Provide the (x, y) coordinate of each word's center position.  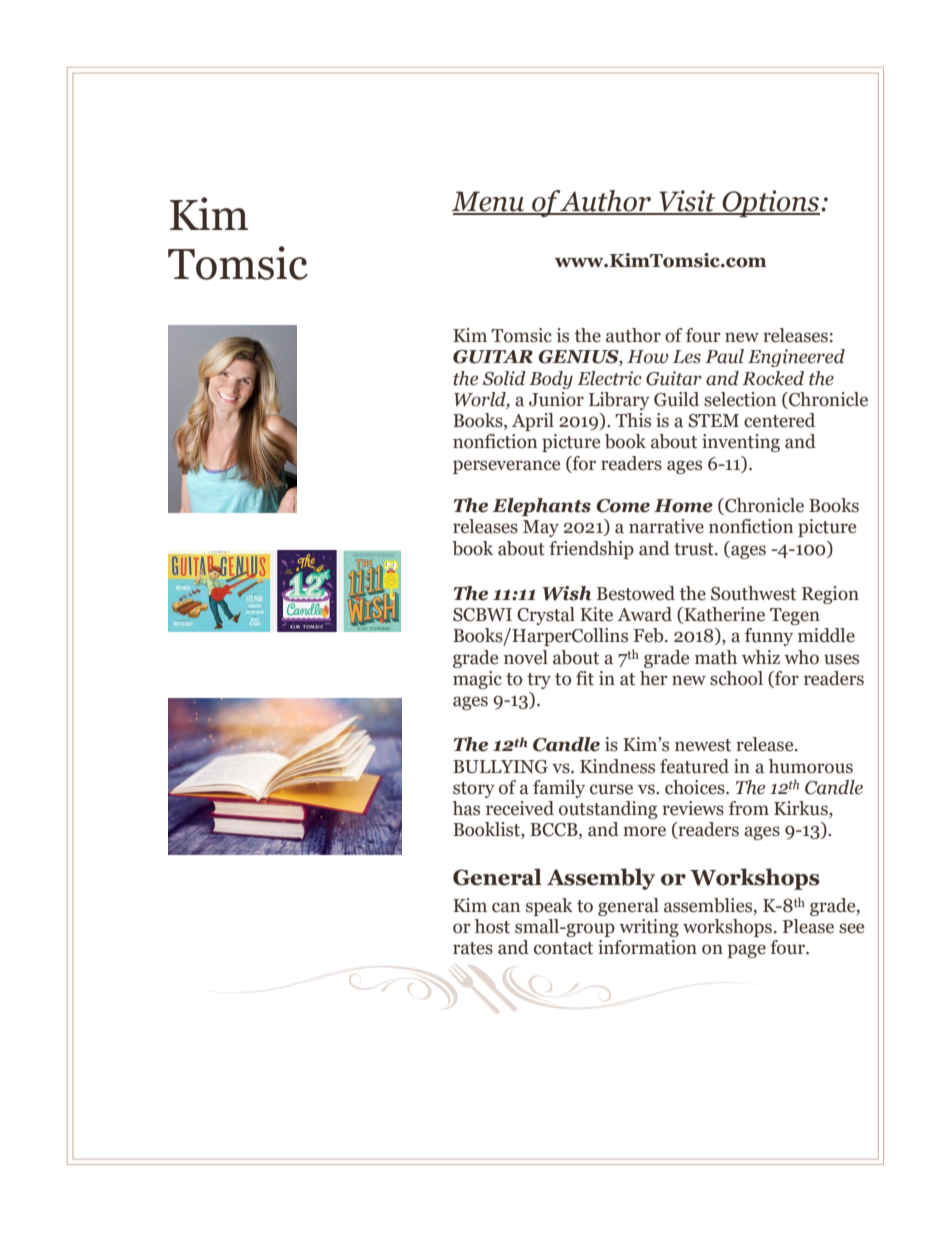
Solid (504, 378)
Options (771, 203)
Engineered (796, 358)
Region (830, 595)
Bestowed (636, 593)
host (492, 926)
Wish (567, 593)
